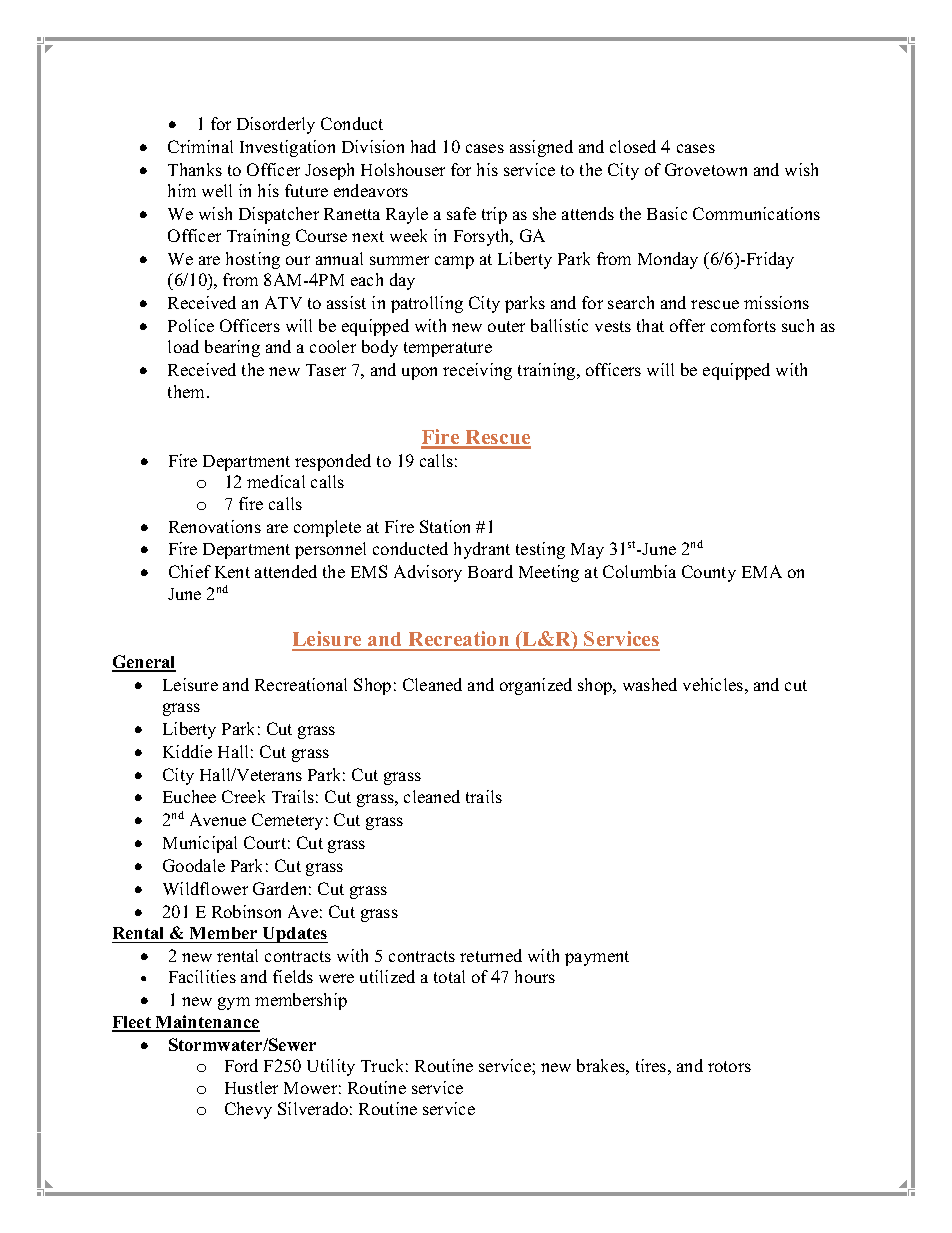  Describe the element at coordinates (241, 1065) in the page. I see `Ford` at that location.
